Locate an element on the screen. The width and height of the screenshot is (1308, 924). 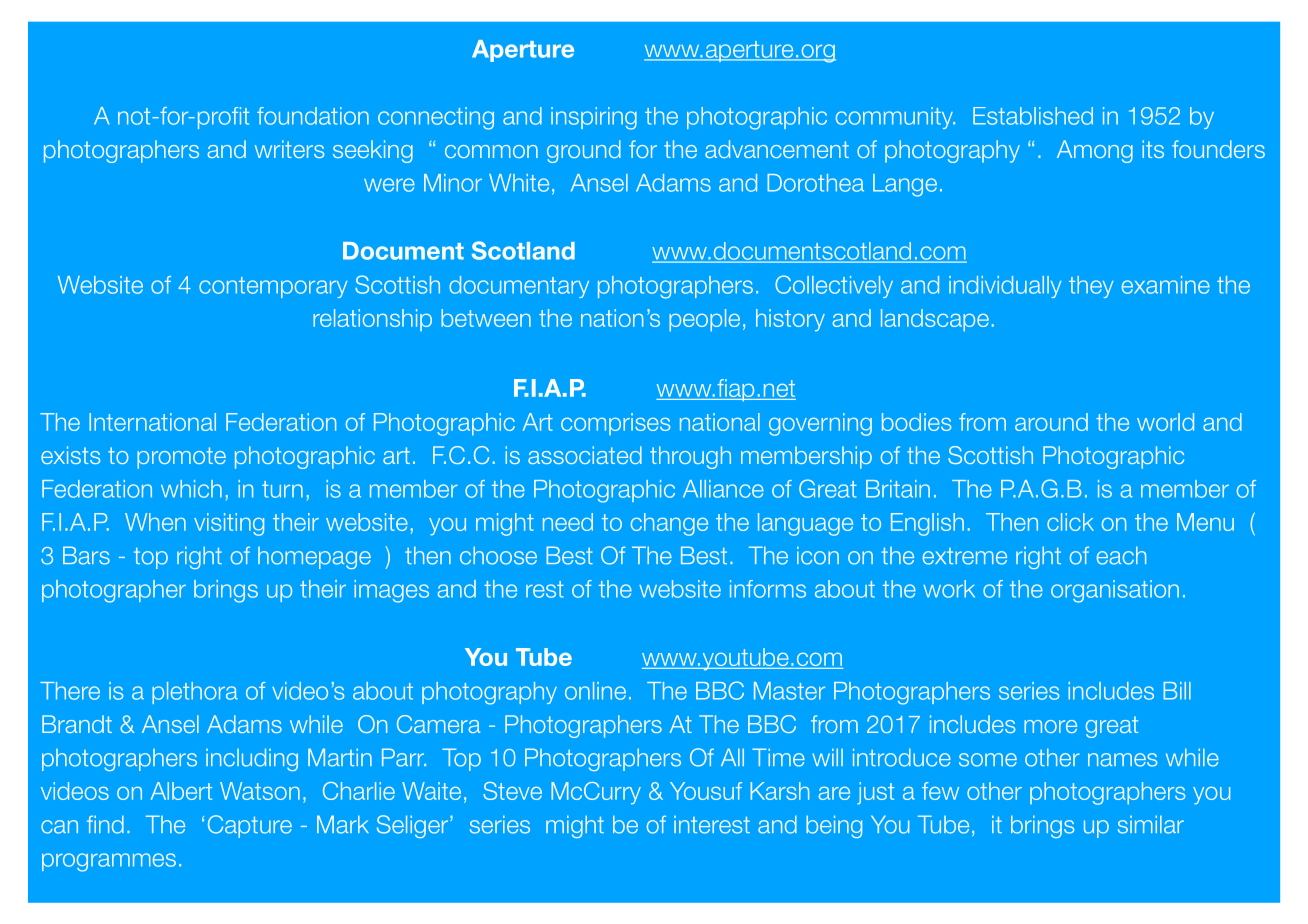
click is located at coordinates (1070, 522).
